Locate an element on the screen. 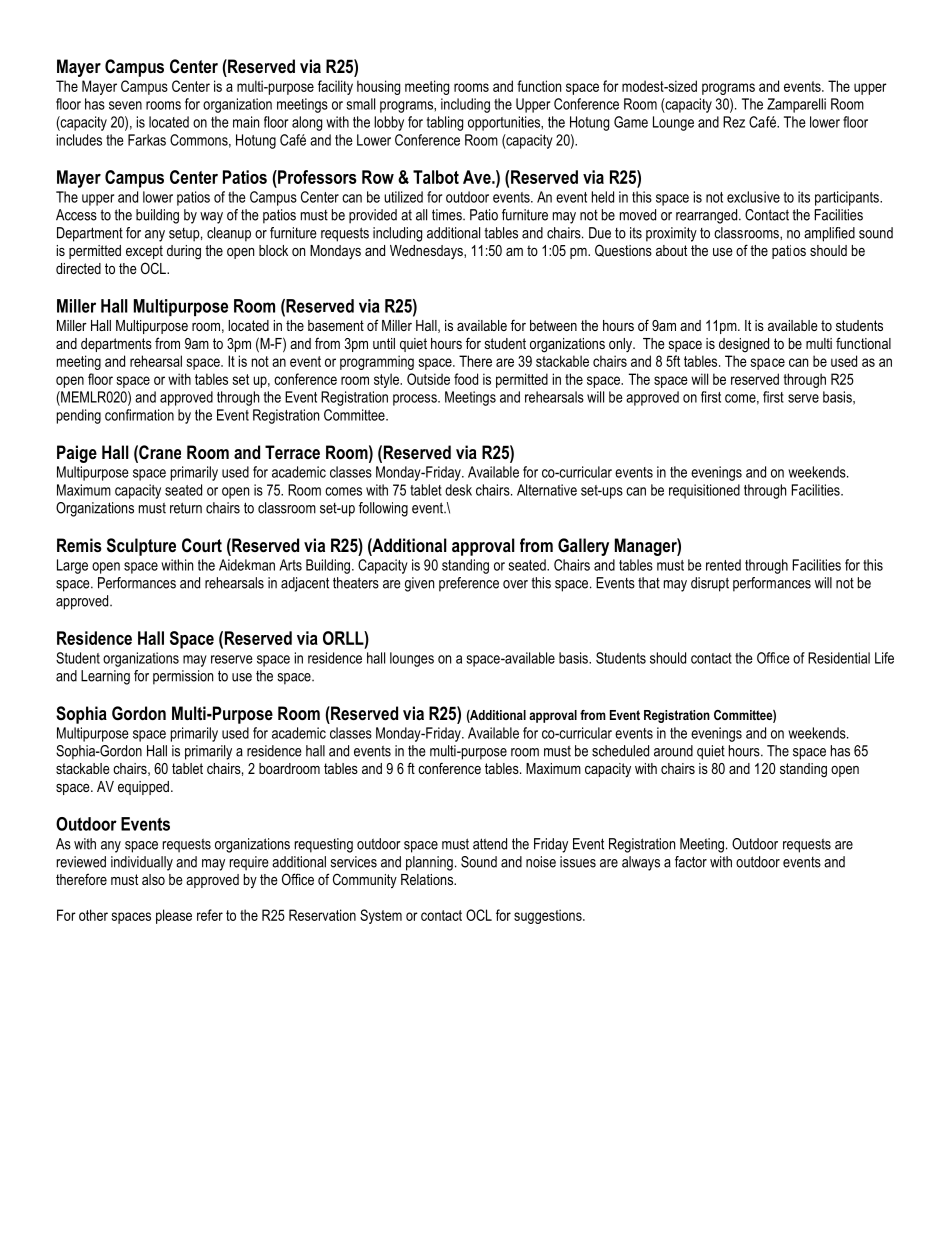 This screenshot has height=1233, width=952. requisitioned is located at coordinates (704, 491).
